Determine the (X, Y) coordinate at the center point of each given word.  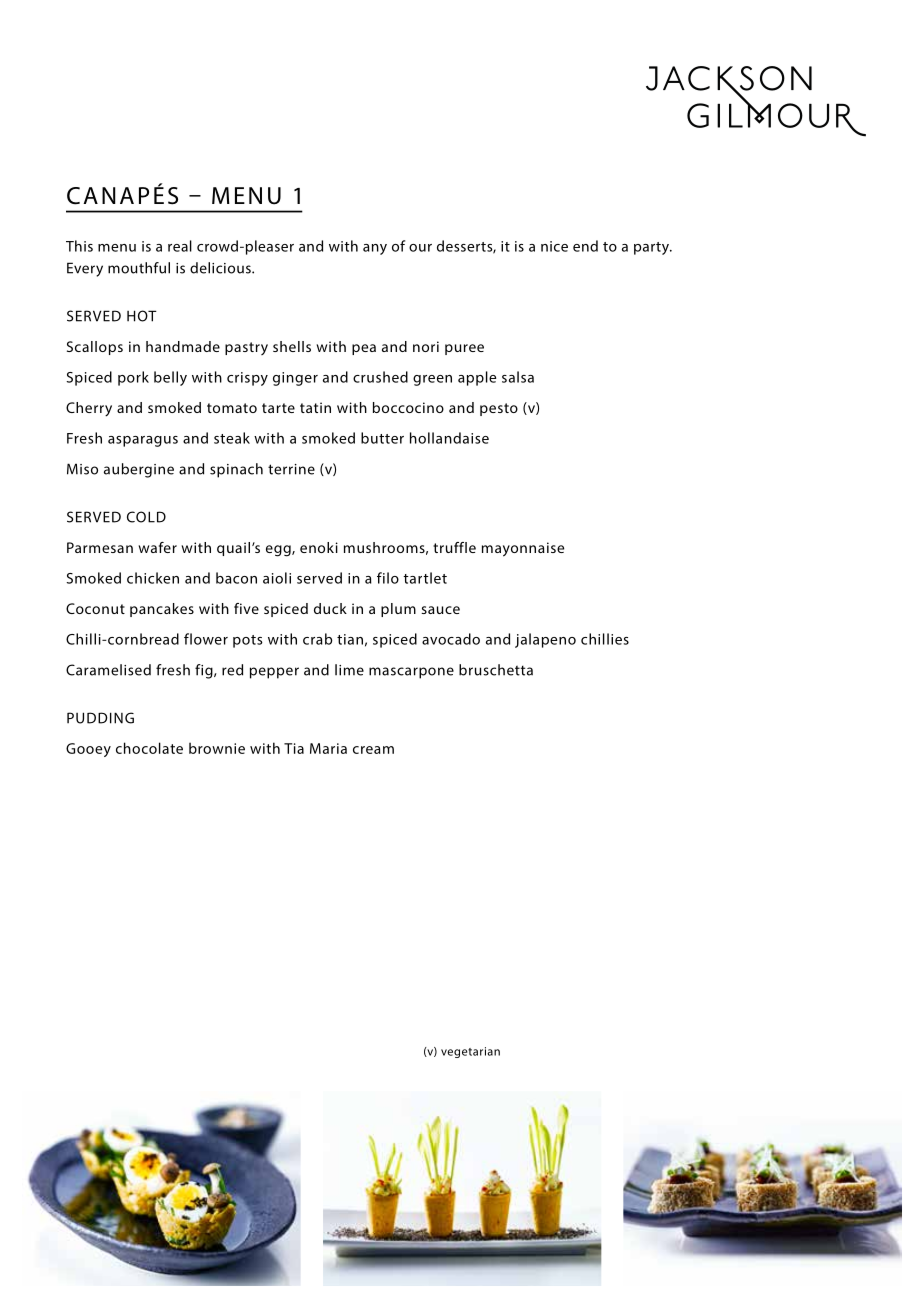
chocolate (149, 748)
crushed (380, 377)
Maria (328, 748)
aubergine (139, 470)
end (585, 246)
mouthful (139, 268)
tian (350, 639)
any (375, 249)
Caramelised (108, 670)
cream (373, 750)
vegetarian (470, 1052)
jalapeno (545, 640)
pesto (499, 409)
